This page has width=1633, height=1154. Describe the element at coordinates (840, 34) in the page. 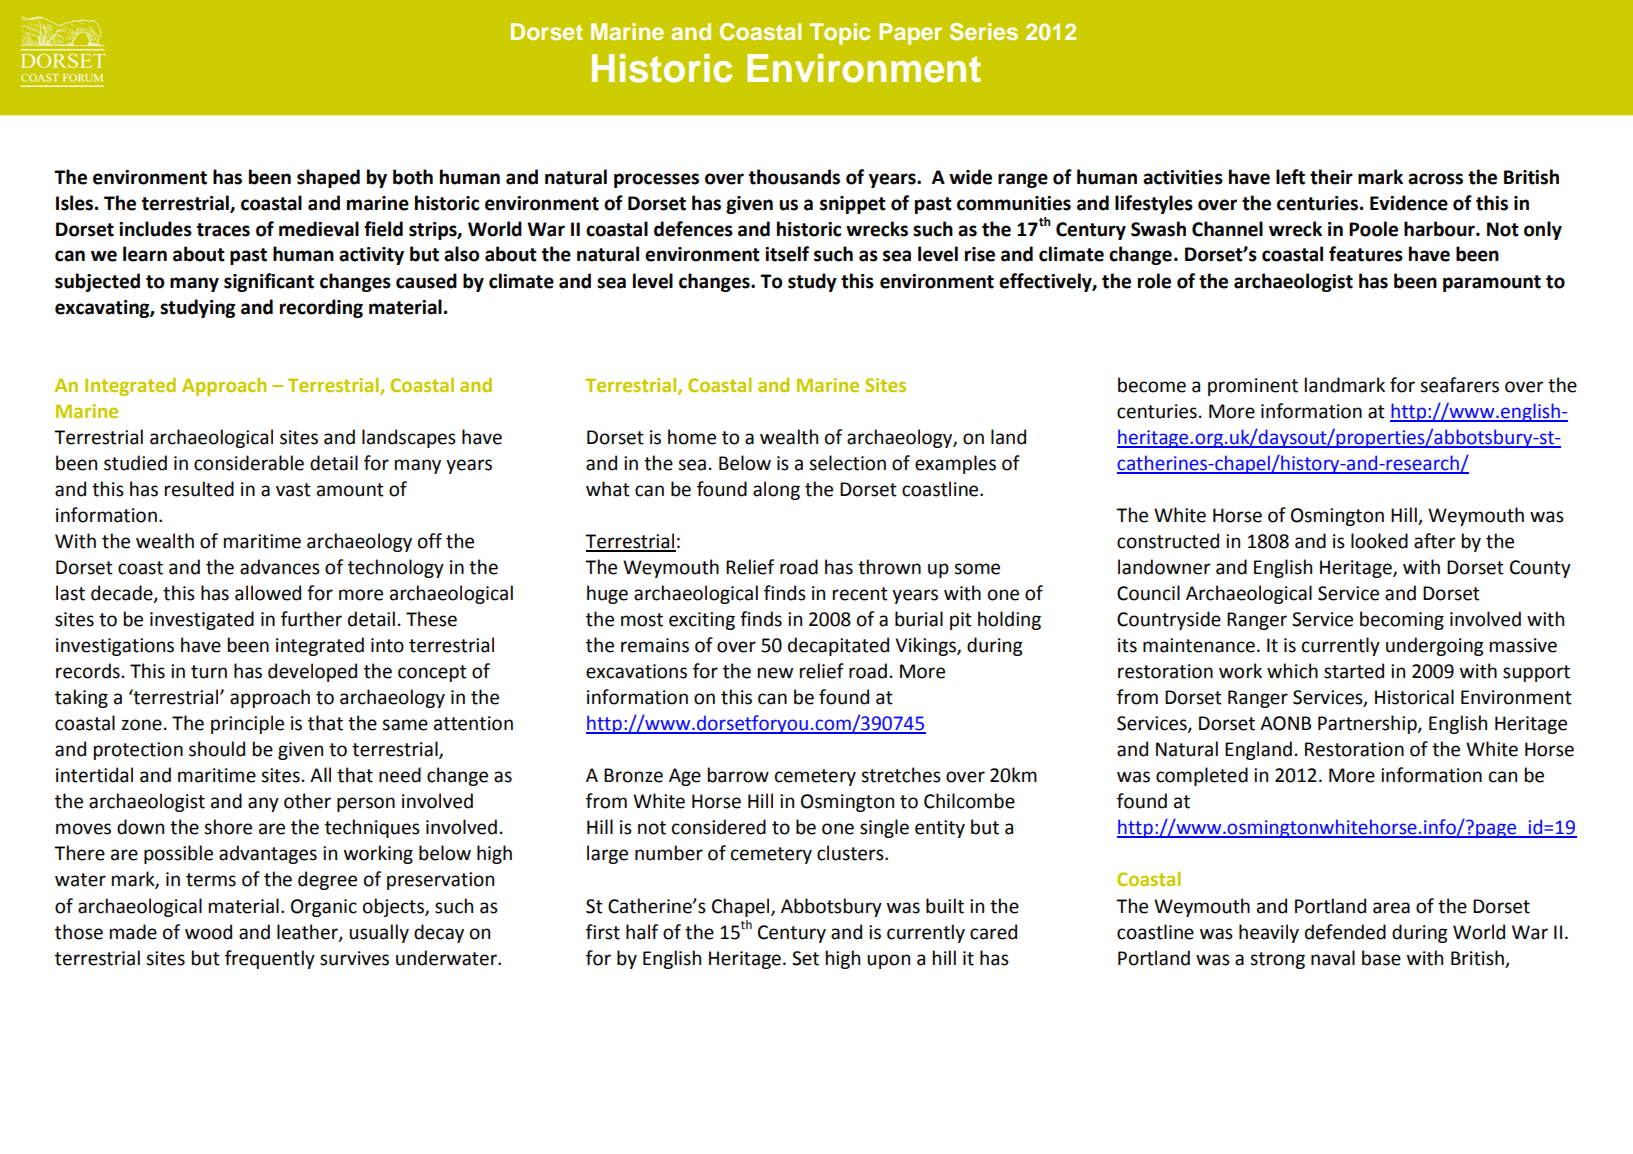

I see `Topic` at that location.
